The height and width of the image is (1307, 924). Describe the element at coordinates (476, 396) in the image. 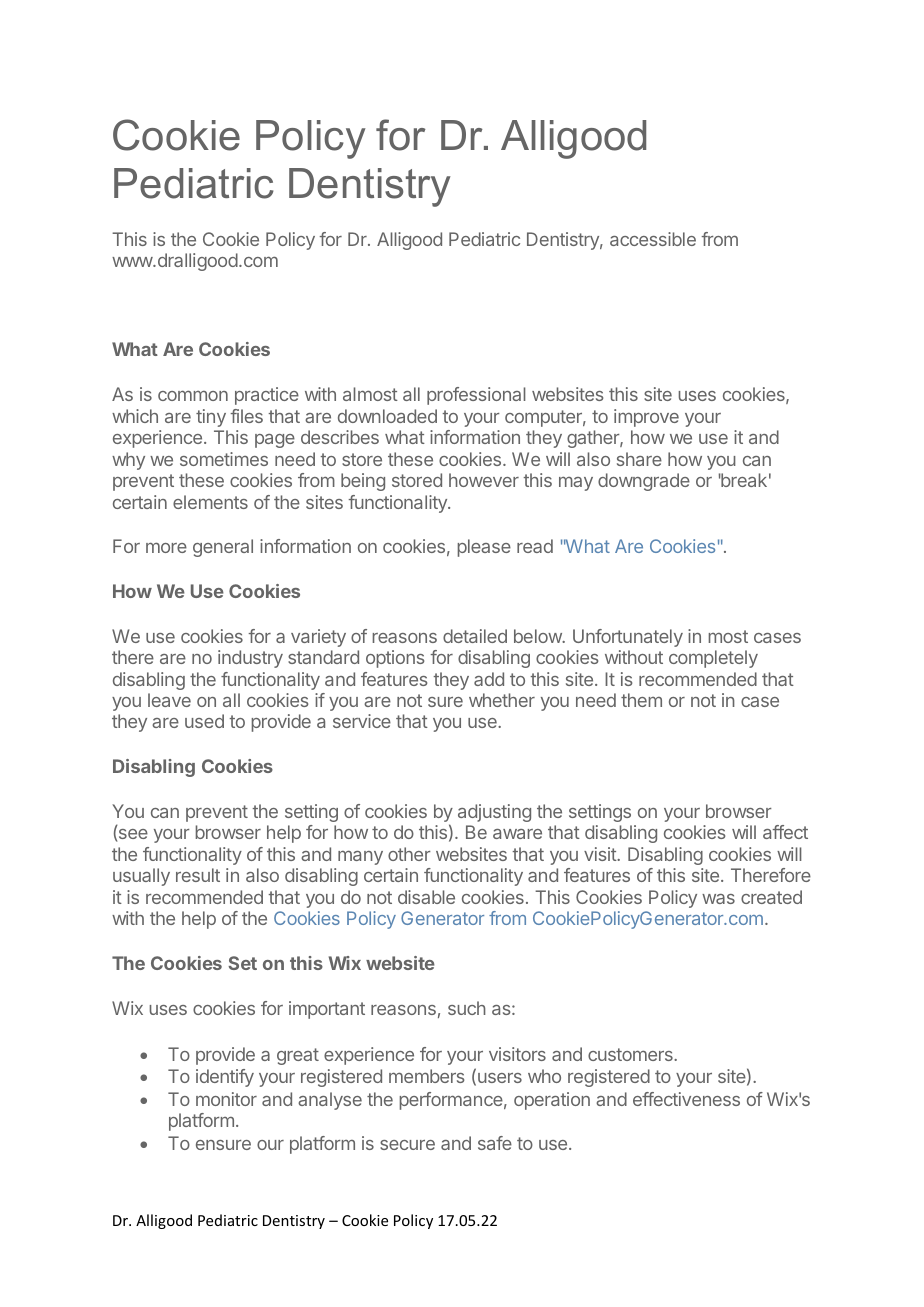

I see `professional` at that location.
